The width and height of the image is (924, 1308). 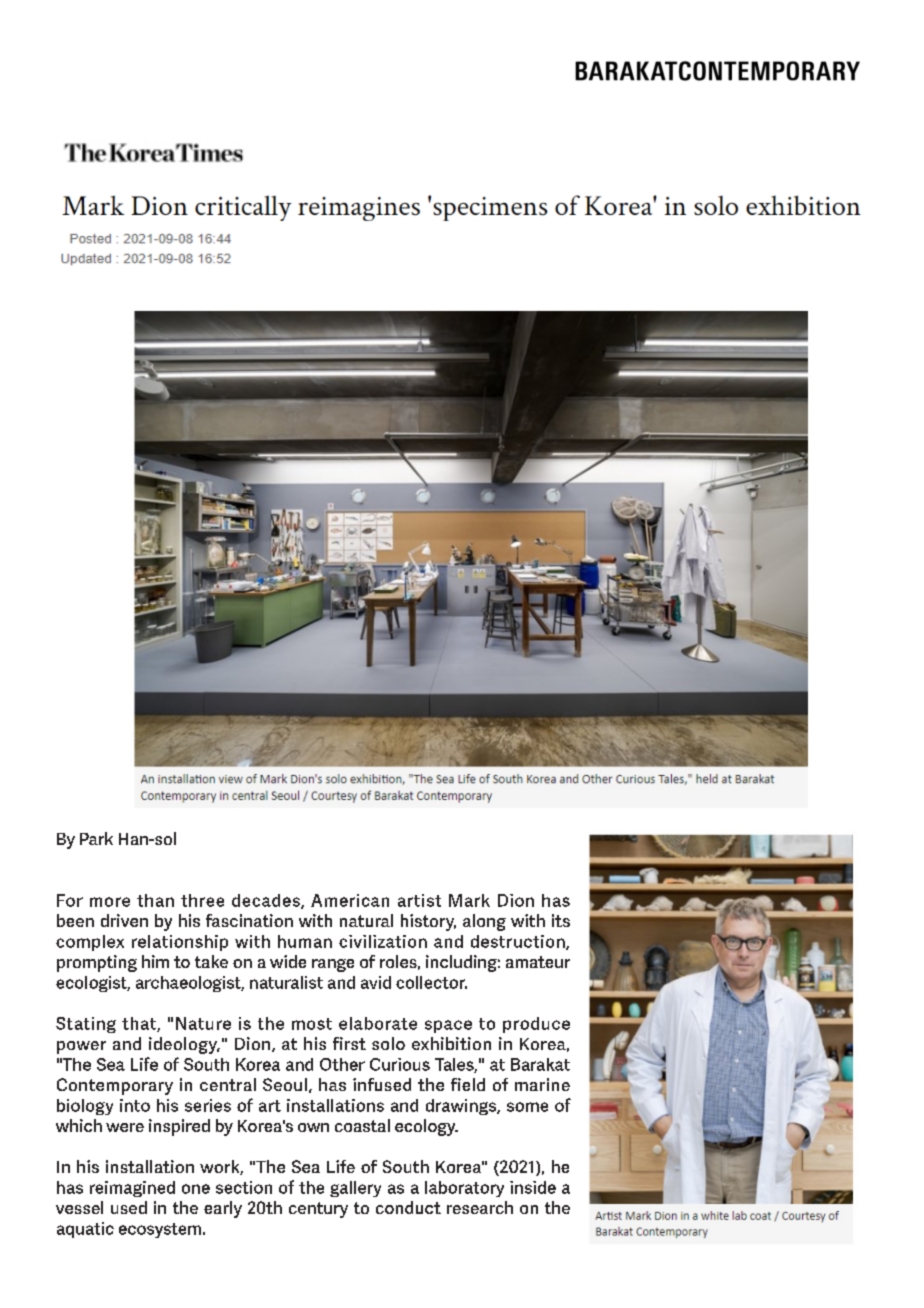 I want to click on ecosystem, so click(x=160, y=1230).
